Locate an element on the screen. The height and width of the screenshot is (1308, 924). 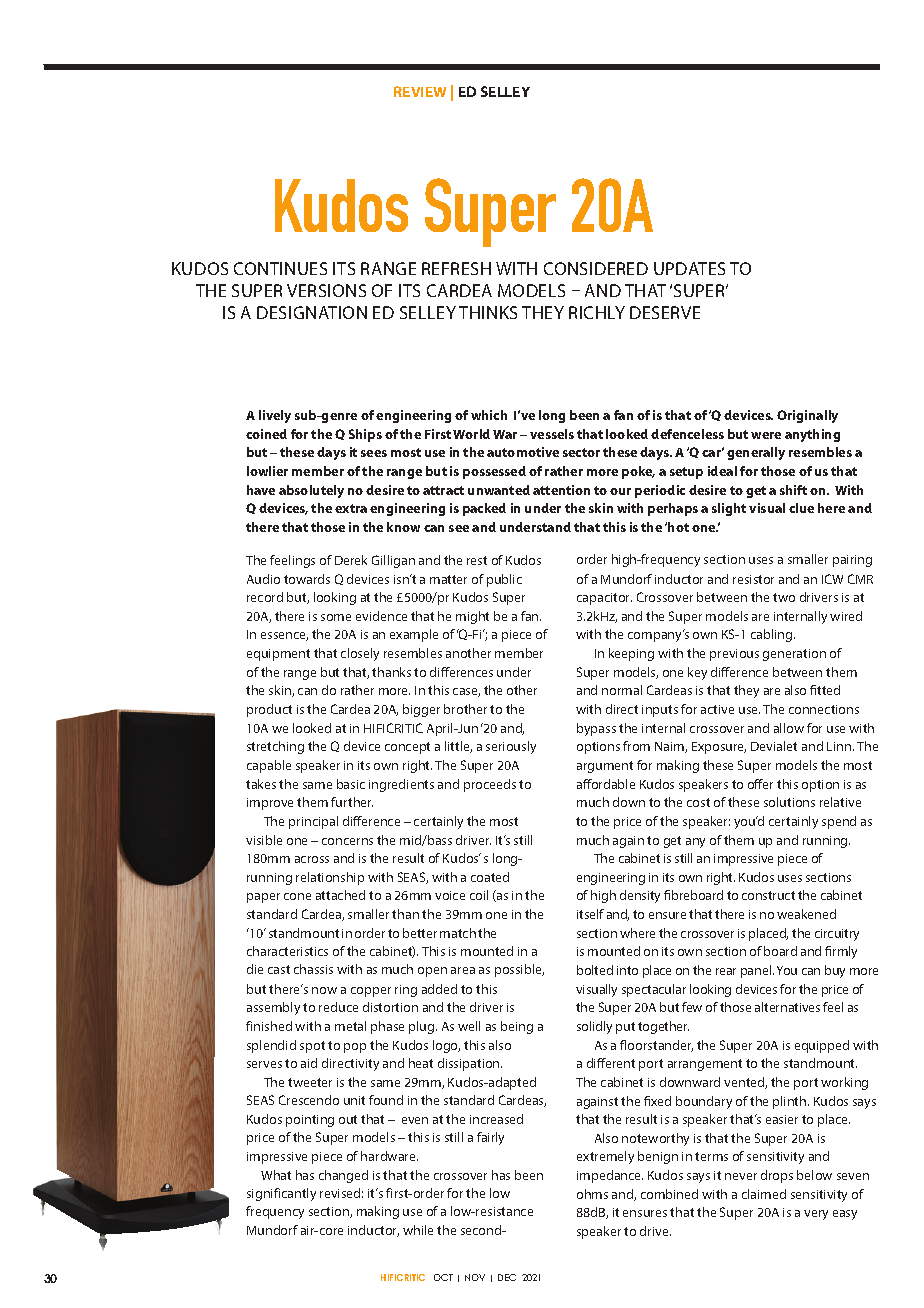
across is located at coordinates (312, 859).
